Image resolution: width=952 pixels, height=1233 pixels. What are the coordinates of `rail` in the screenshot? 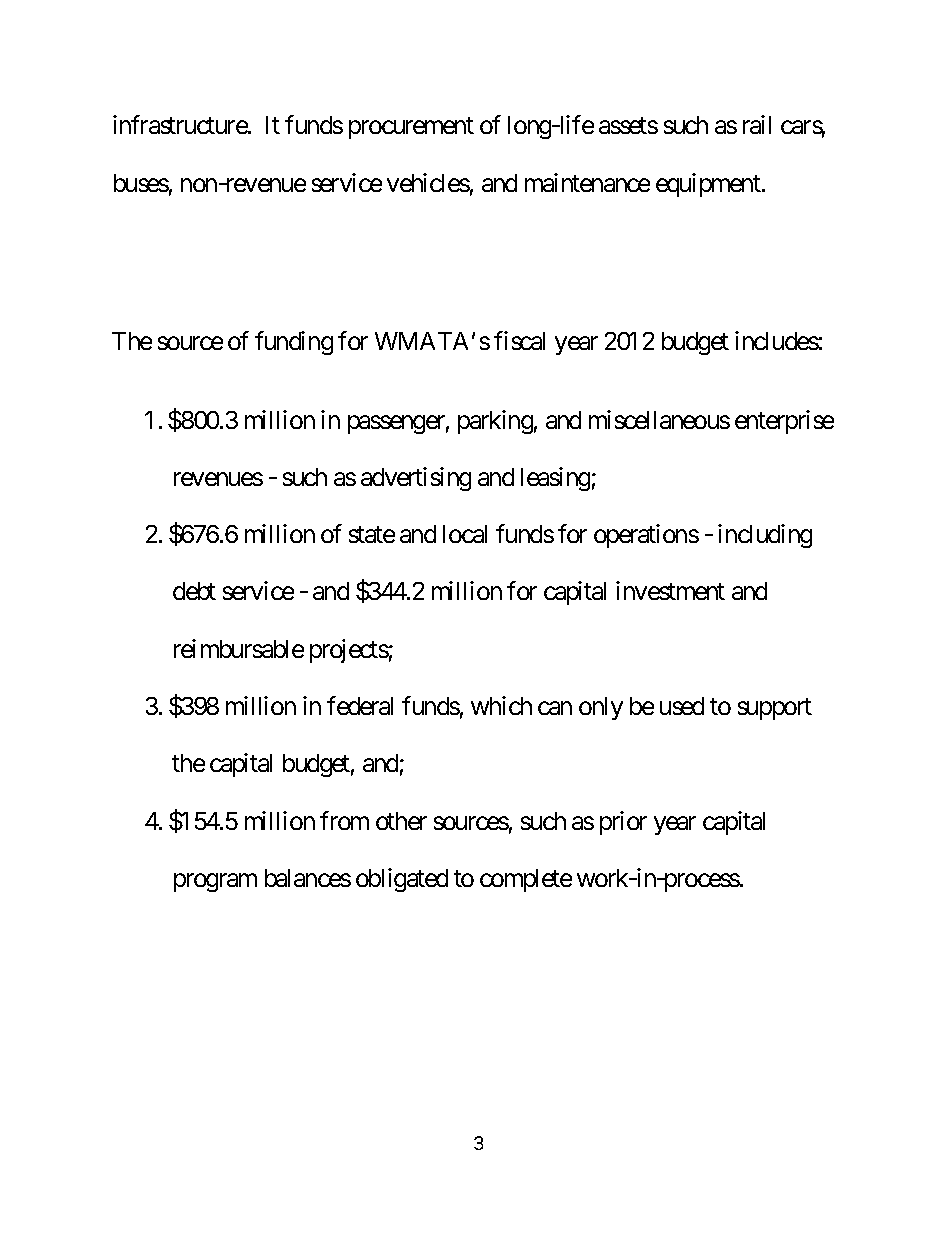 It's located at (757, 124).
